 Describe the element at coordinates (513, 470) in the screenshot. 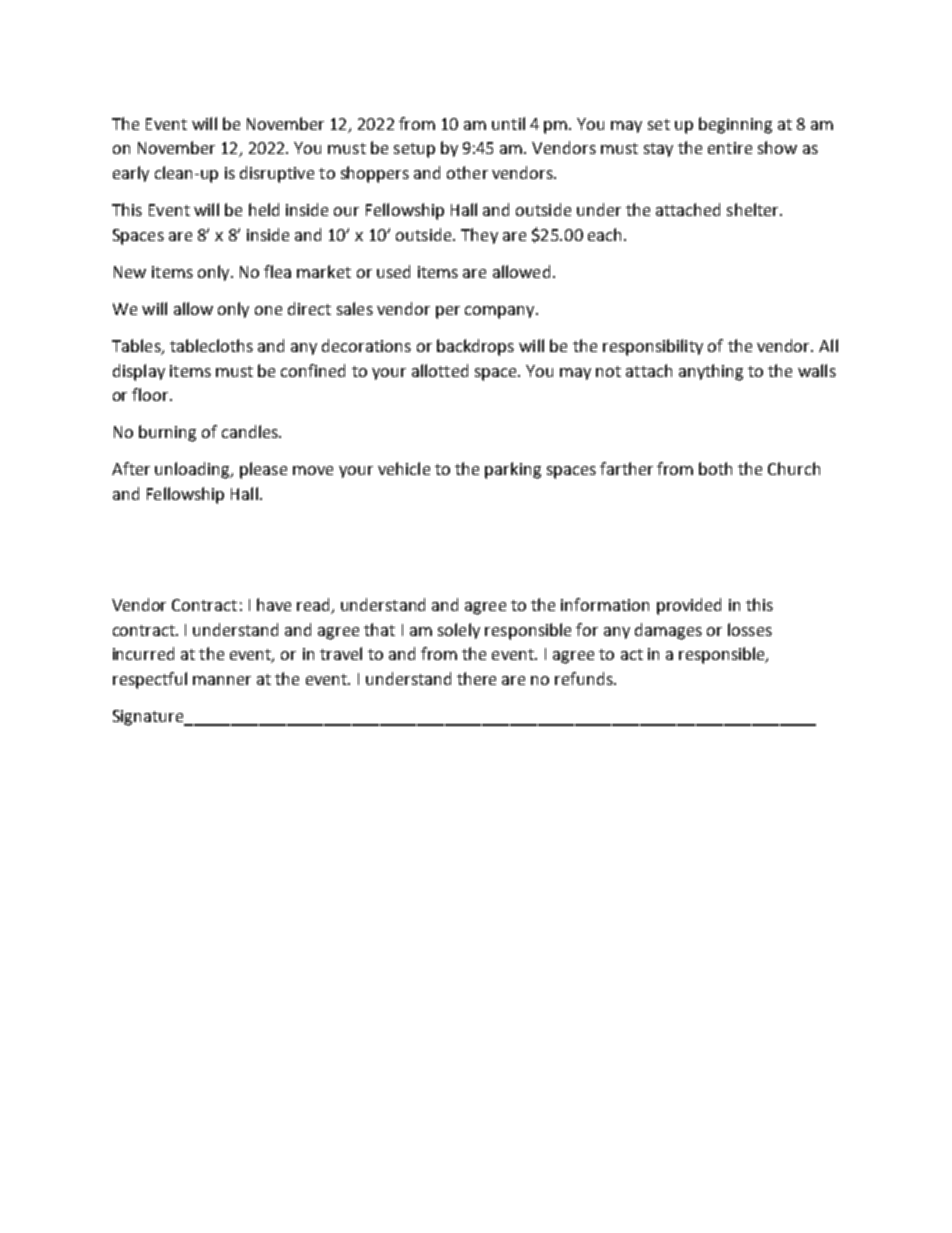

I see `parking` at that location.
